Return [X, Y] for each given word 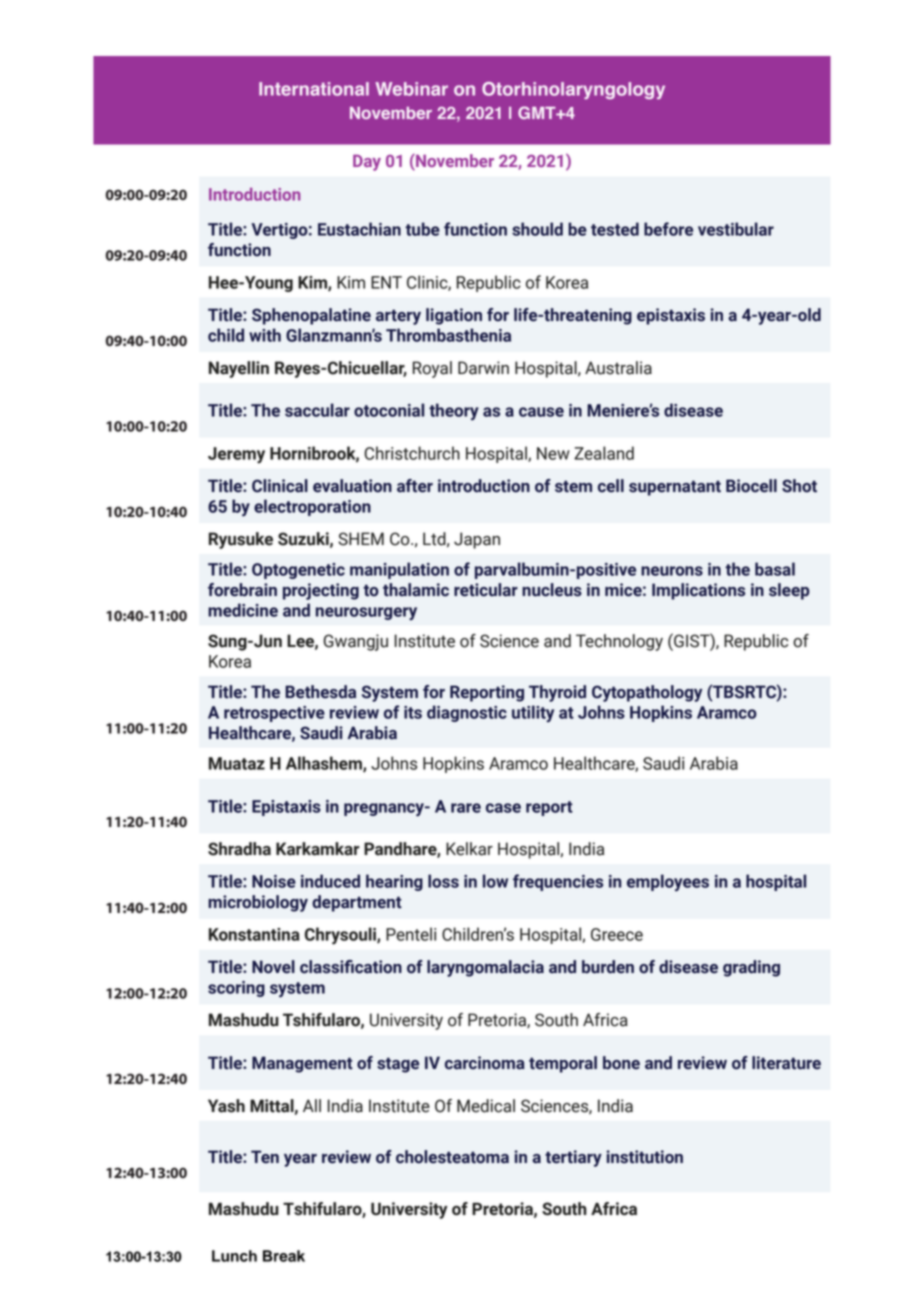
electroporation [312, 507]
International [314, 89]
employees [668, 883]
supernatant [675, 488]
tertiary [573, 1158]
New [553, 453]
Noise [274, 881]
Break [284, 1256]
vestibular [736, 229]
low [495, 881]
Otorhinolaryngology [573, 90]
